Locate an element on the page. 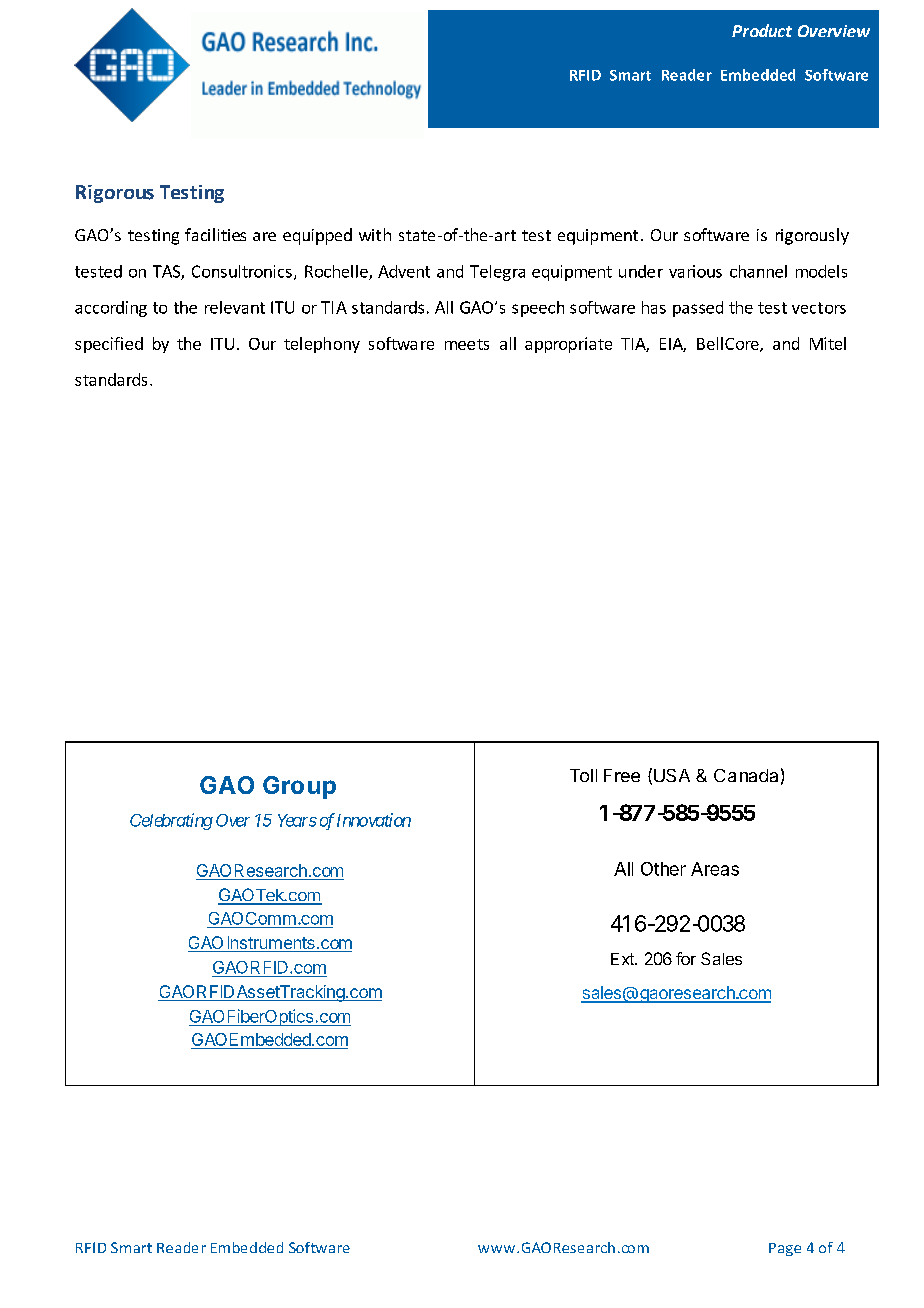  Product is located at coordinates (762, 30).
